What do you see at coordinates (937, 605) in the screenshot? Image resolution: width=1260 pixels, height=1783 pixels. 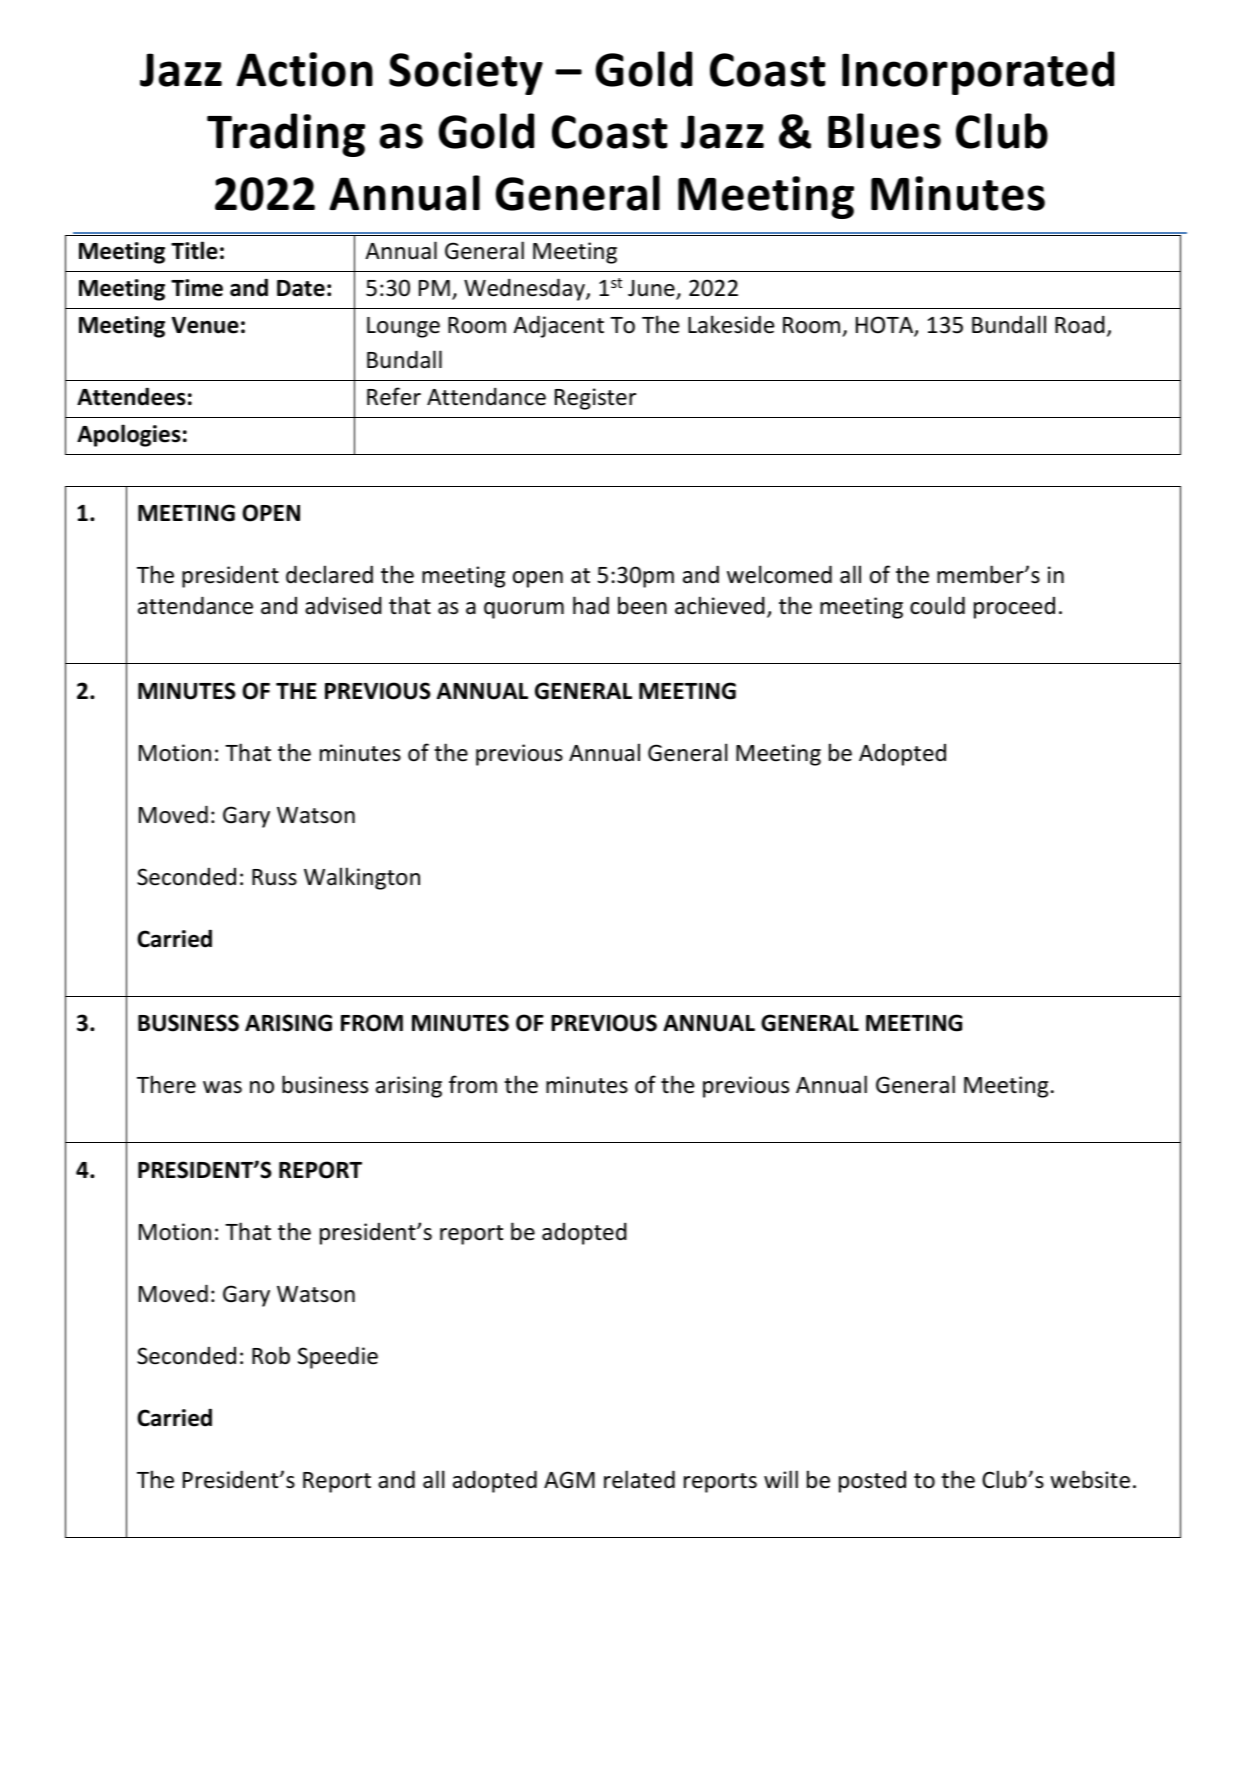 I see `could` at bounding box center [937, 605].
